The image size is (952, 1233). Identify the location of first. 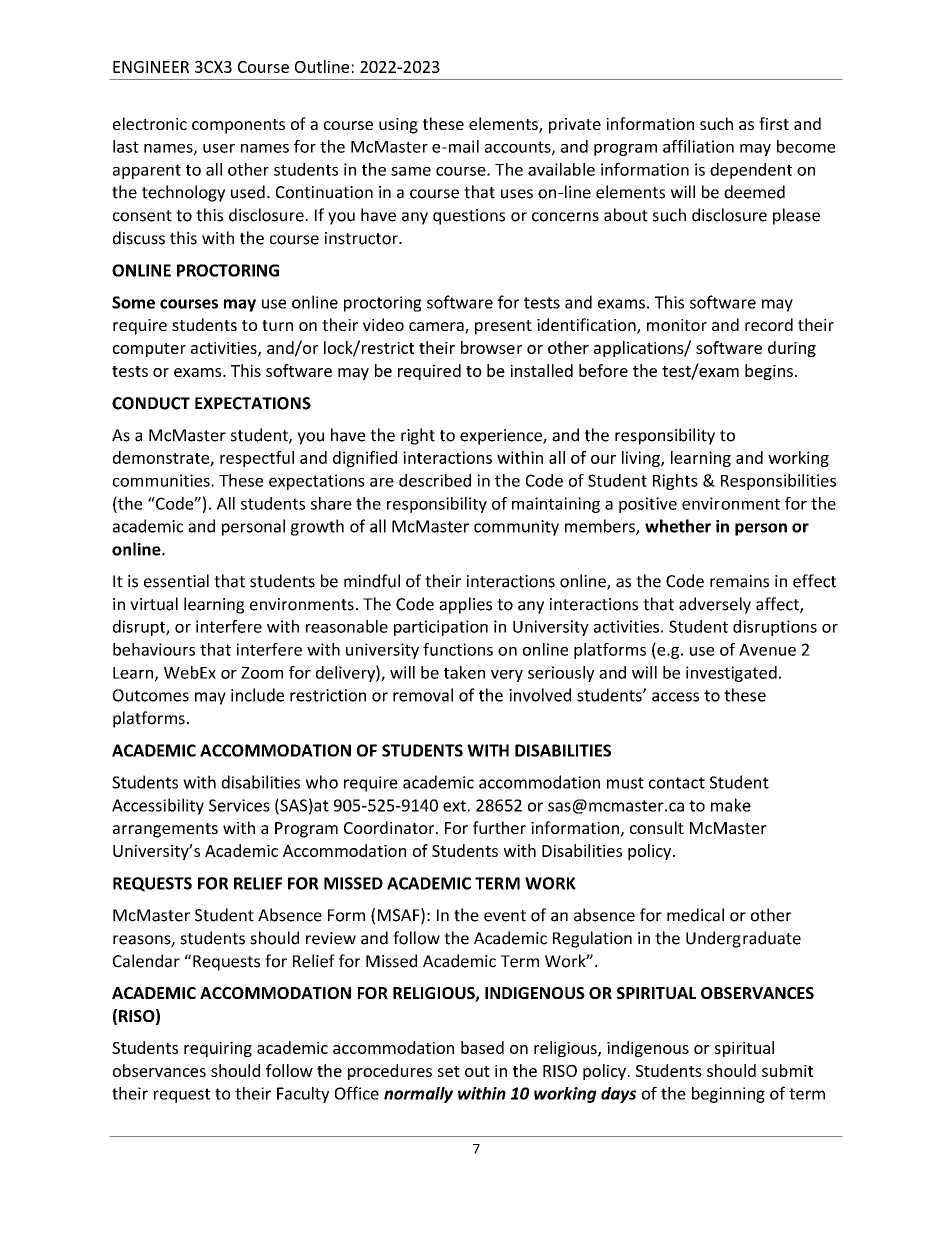
(774, 123).
